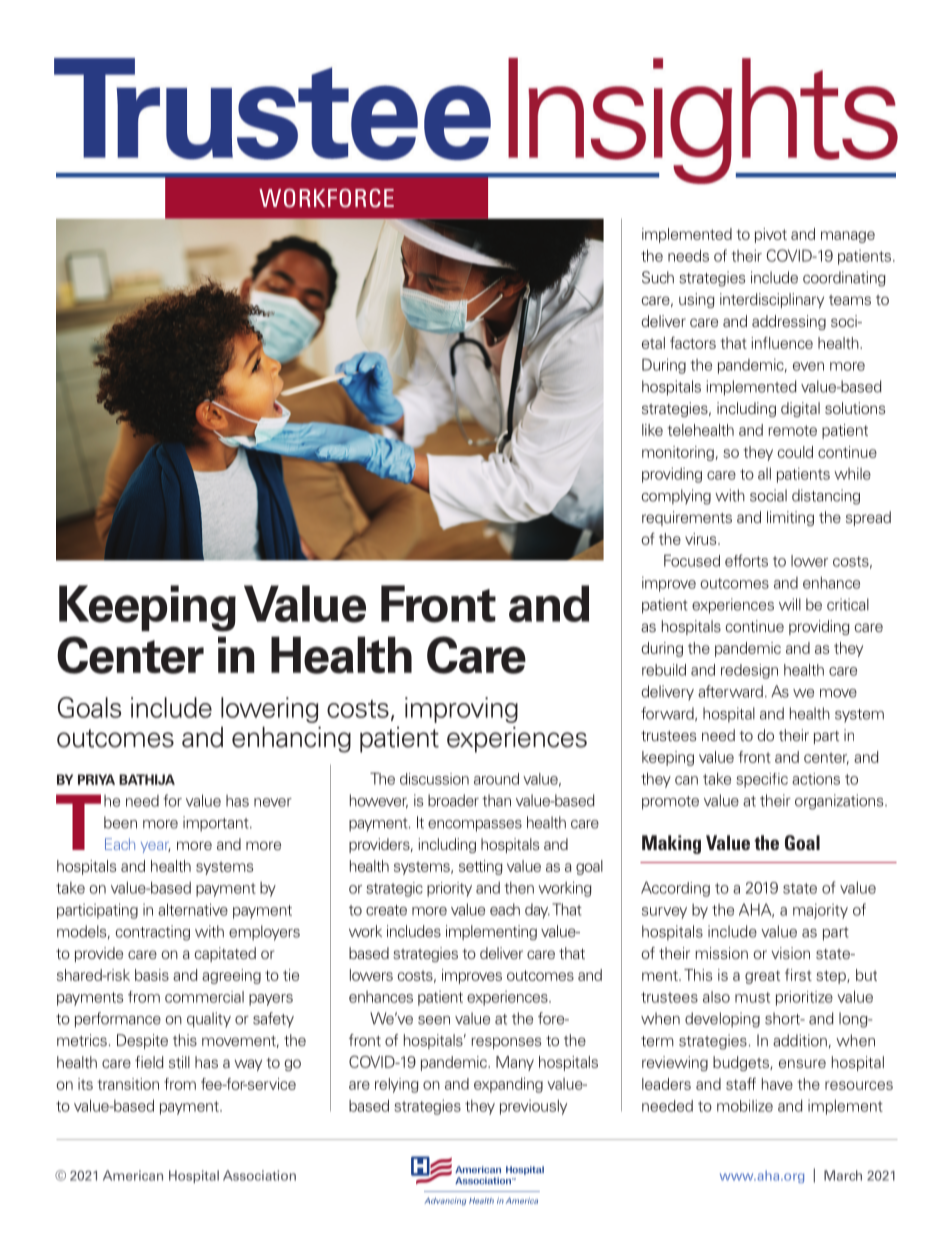 The height and width of the document is (1233, 952). What do you see at coordinates (762, 977) in the document?
I see `great` at bounding box center [762, 977].
